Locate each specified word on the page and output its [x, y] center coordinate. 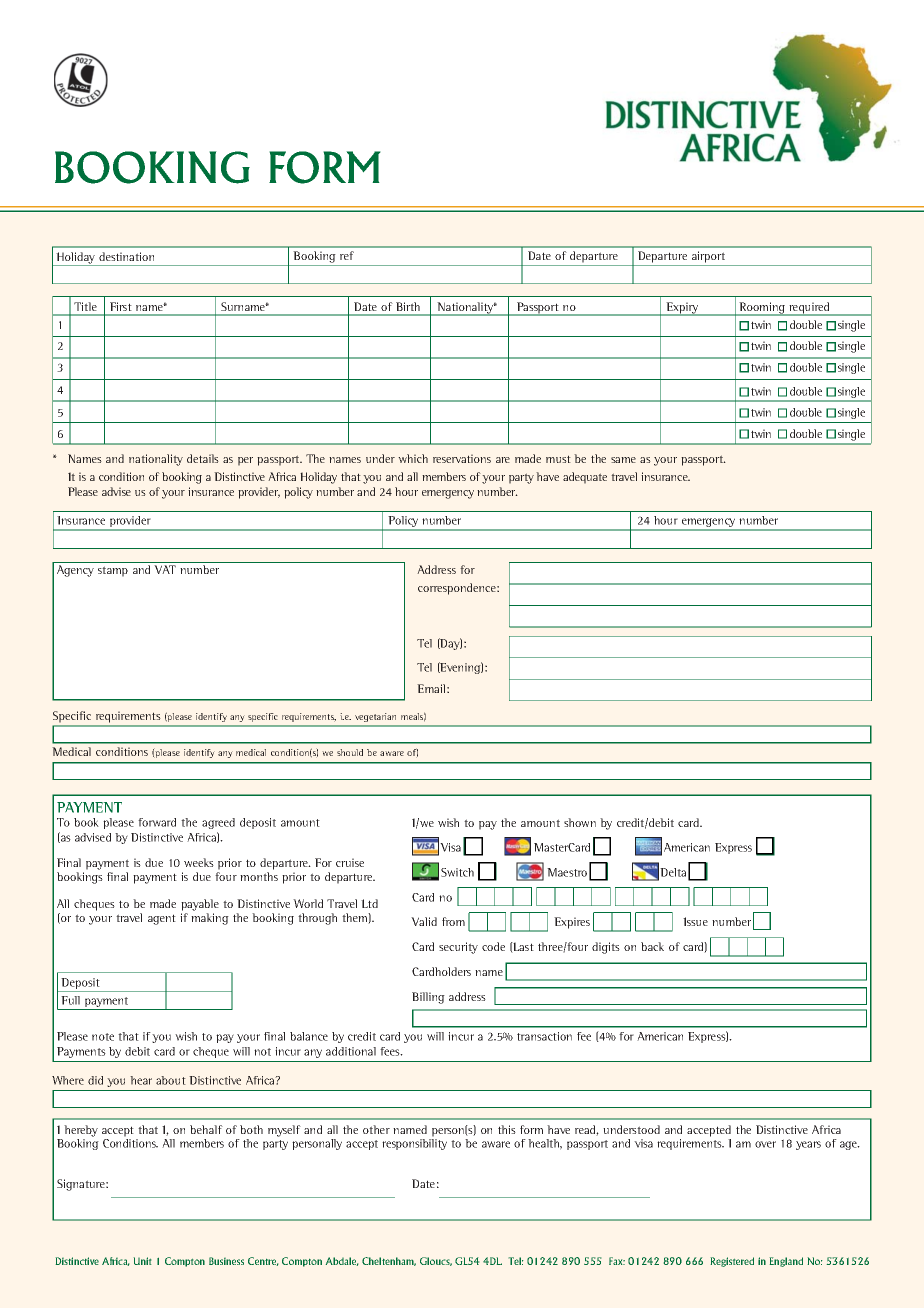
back [652, 946]
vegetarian [375, 717]
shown [580, 822]
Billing [428, 998]
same [623, 460]
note [103, 1037]
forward [157, 822]
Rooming [762, 309]
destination [126, 256]
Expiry [682, 309]
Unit [142, 1261]
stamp [113, 571]
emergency [448, 494]
